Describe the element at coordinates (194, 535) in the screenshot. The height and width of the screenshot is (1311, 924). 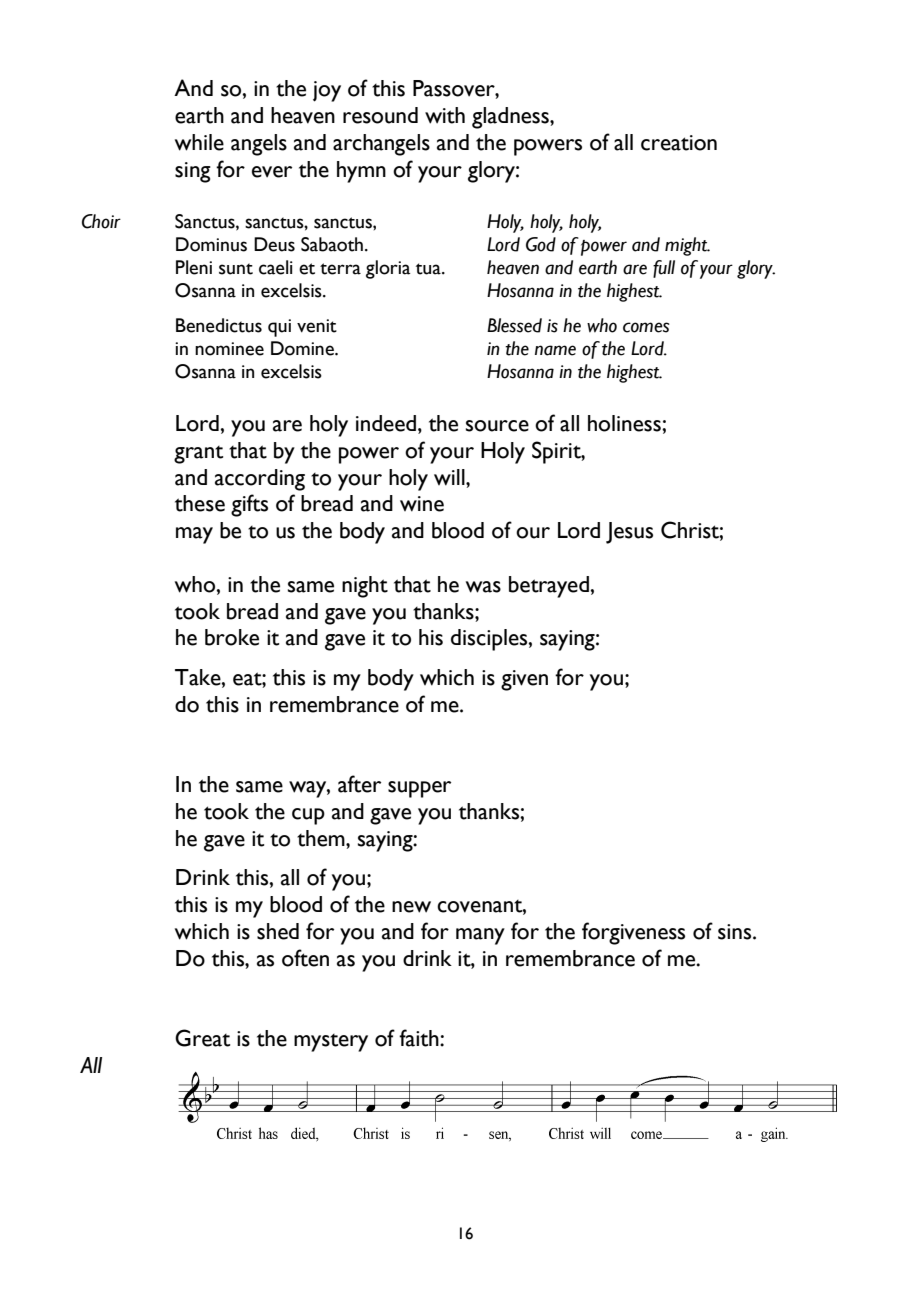
I see `may` at that location.
